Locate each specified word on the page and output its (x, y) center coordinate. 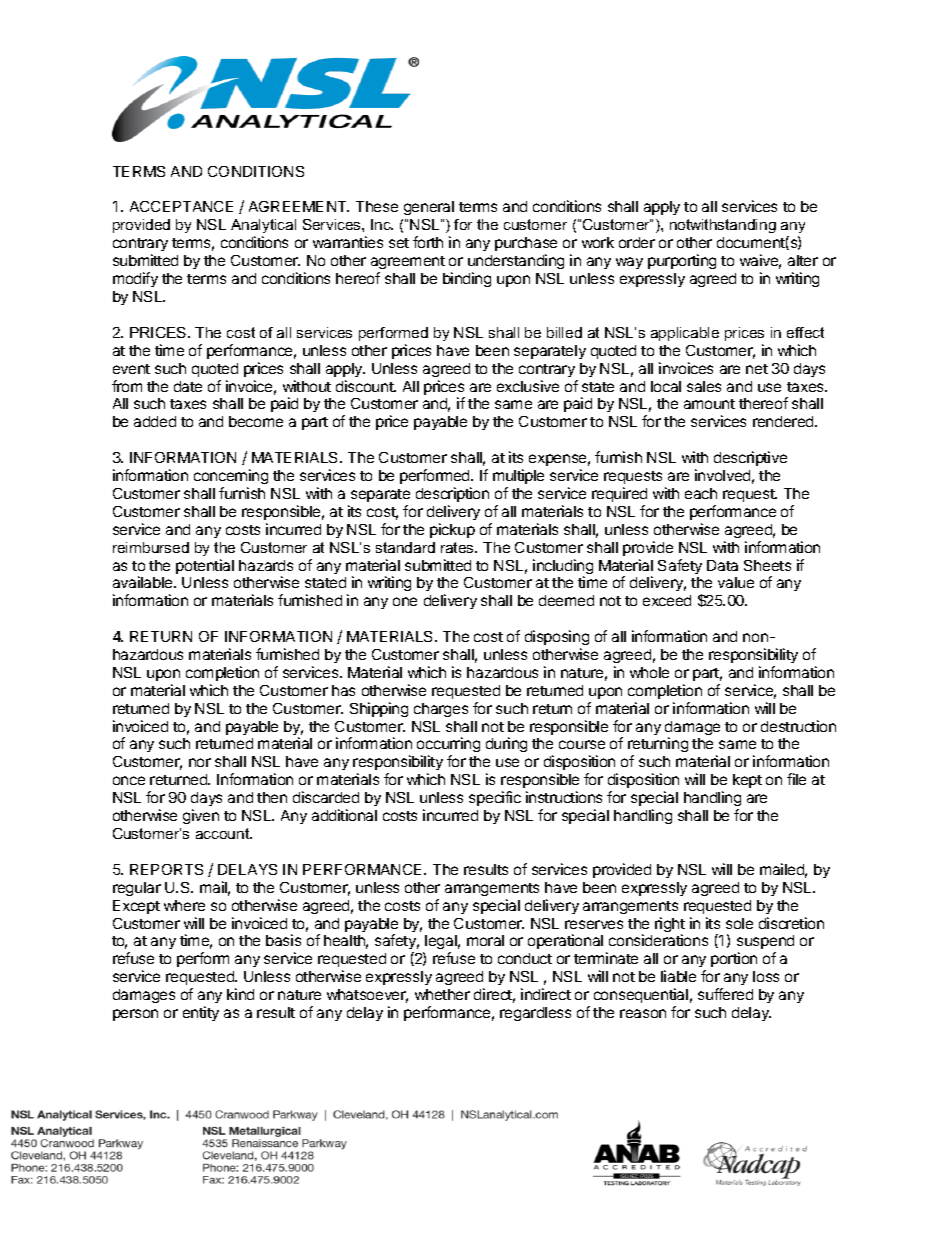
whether (442, 994)
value (736, 582)
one (405, 601)
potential (205, 566)
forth (428, 242)
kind (240, 994)
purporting (682, 261)
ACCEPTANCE (181, 206)
